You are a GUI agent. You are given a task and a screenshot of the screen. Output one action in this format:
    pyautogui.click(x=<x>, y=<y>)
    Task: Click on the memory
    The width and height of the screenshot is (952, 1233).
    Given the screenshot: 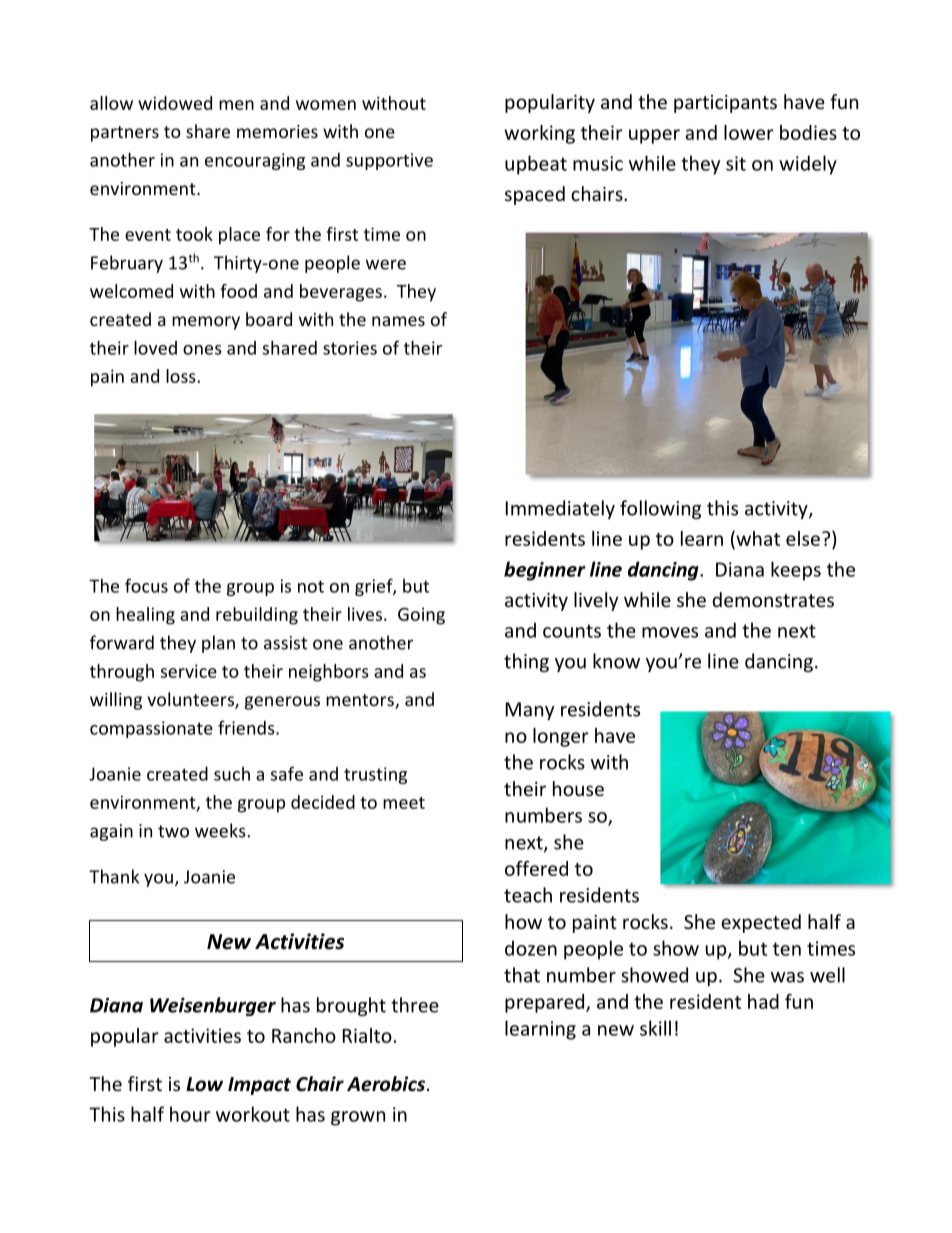 What is the action you would take?
    pyautogui.click(x=206, y=323)
